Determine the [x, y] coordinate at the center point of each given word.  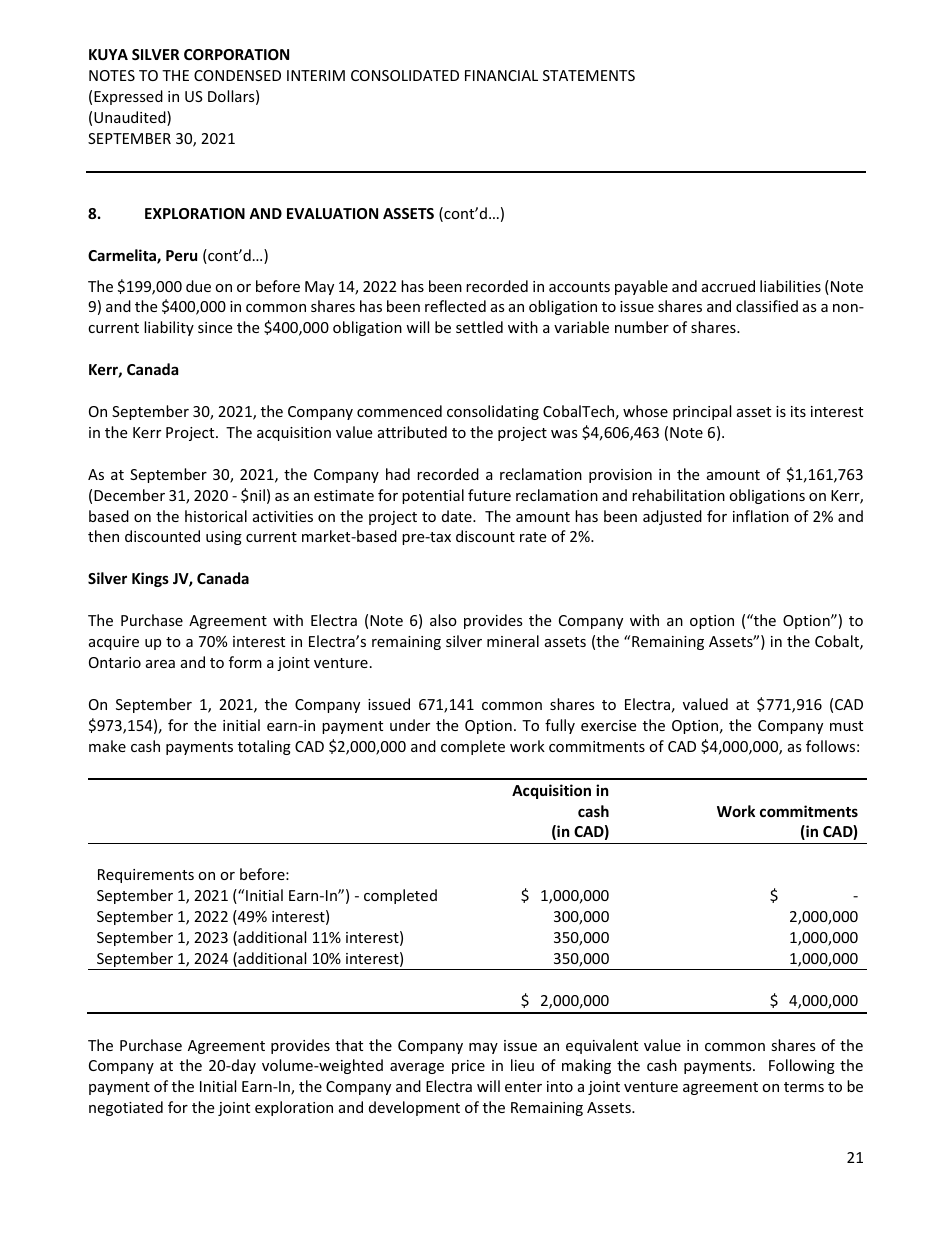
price [468, 1067]
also [443, 620]
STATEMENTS [589, 75]
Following [802, 1066]
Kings [150, 579]
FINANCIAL [501, 75]
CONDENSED [237, 75]
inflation [761, 516]
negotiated [126, 1108]
